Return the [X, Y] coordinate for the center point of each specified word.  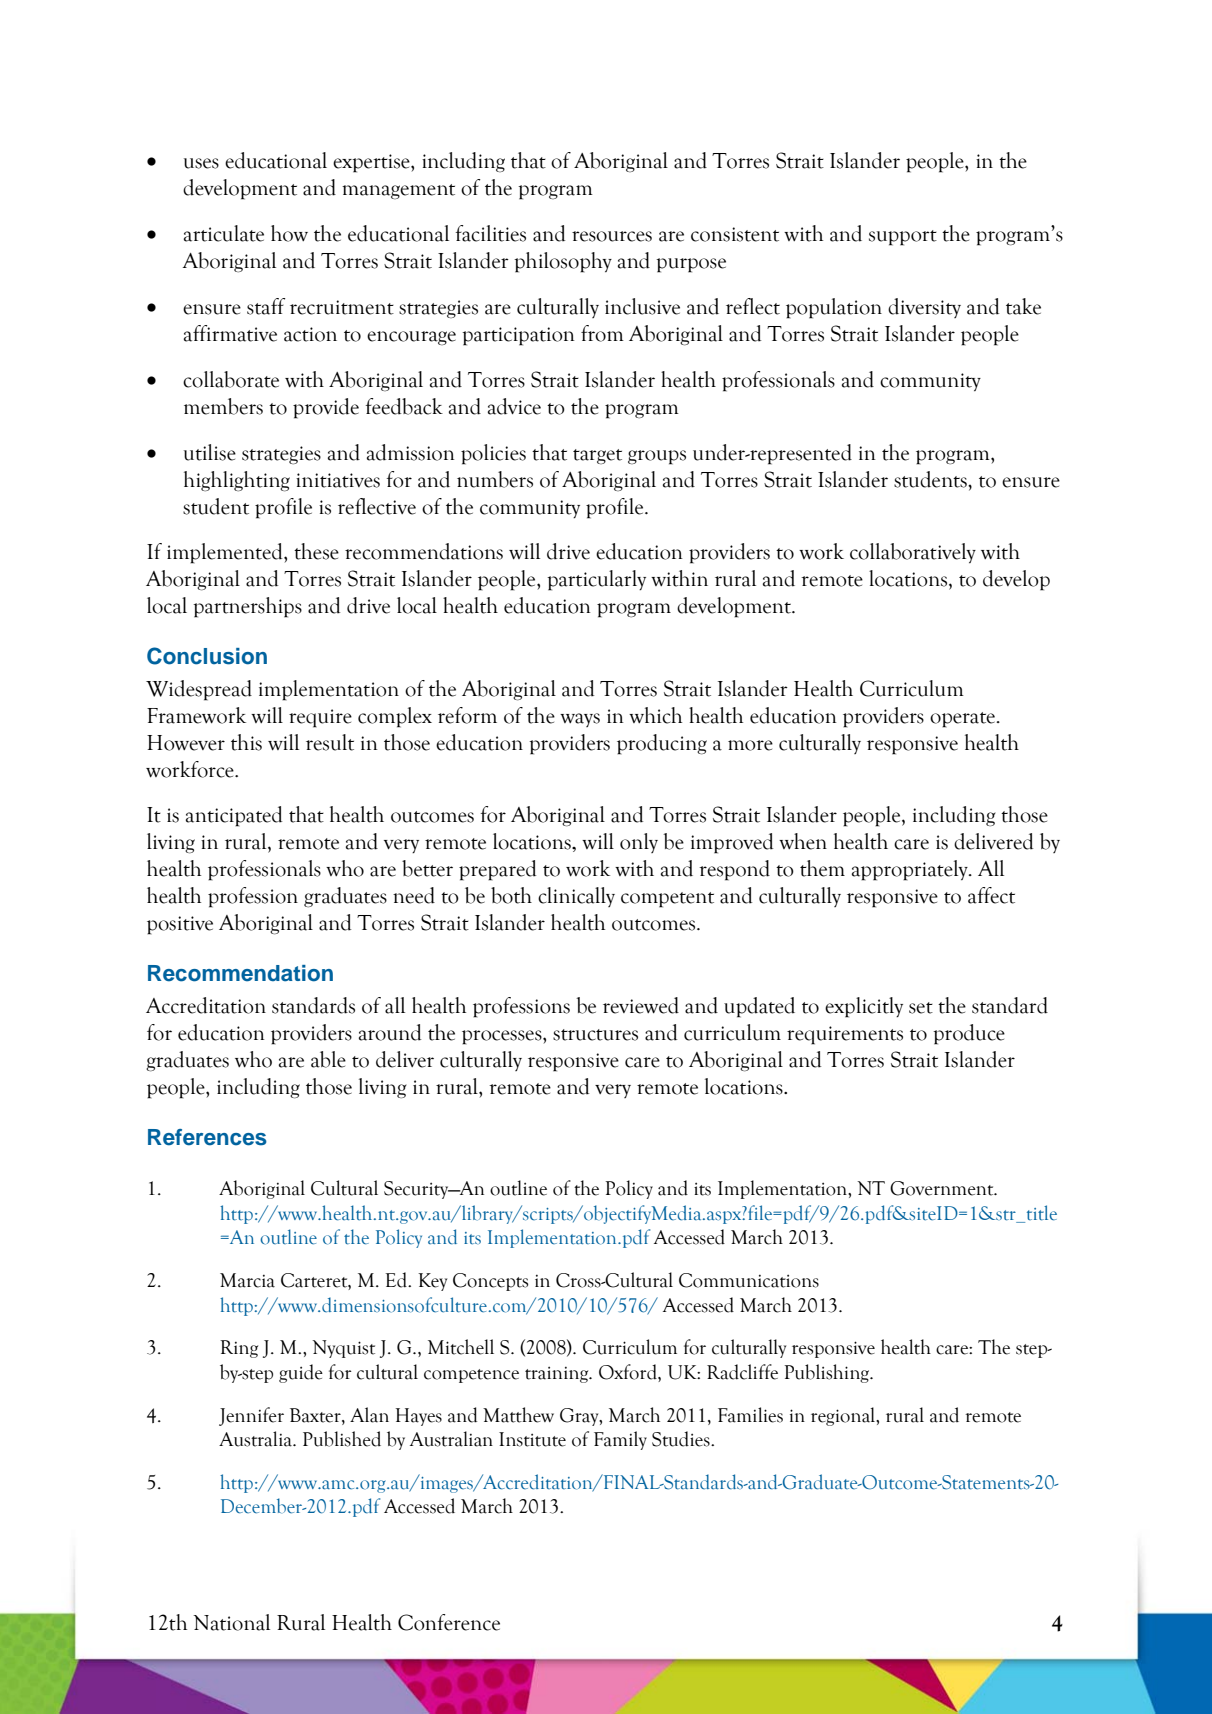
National [231, 1622]
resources [612, 236]
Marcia [247, 1280]
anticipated [234, 816]
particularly [596, 580]
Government [943, 1188]
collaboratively [913, 553]
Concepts [490, 1282]
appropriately [911, 870]
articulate [224, 233]
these [316, 551]
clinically [576, 897]
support [903, 238]
